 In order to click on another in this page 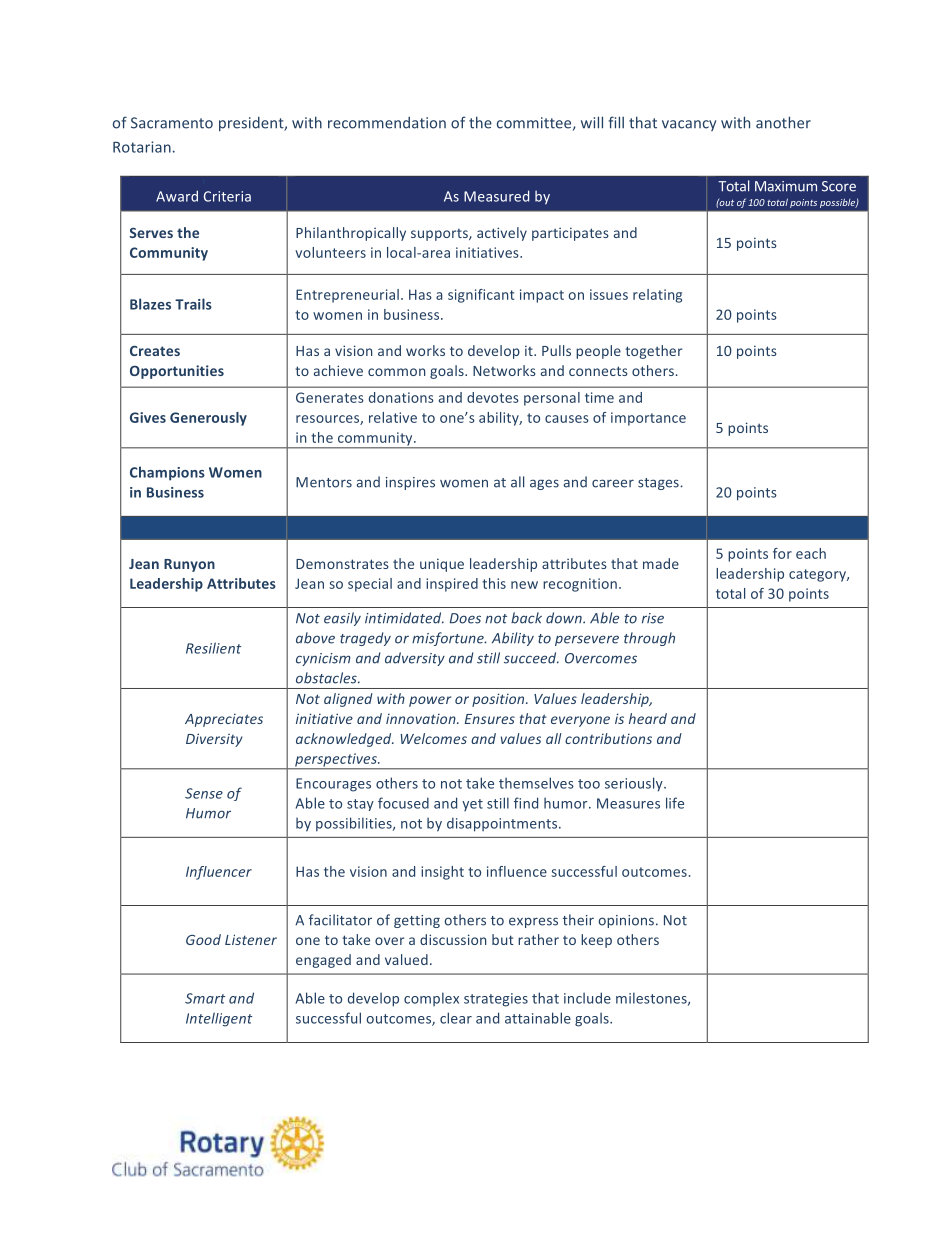, I will do `click(783, 122)`.
